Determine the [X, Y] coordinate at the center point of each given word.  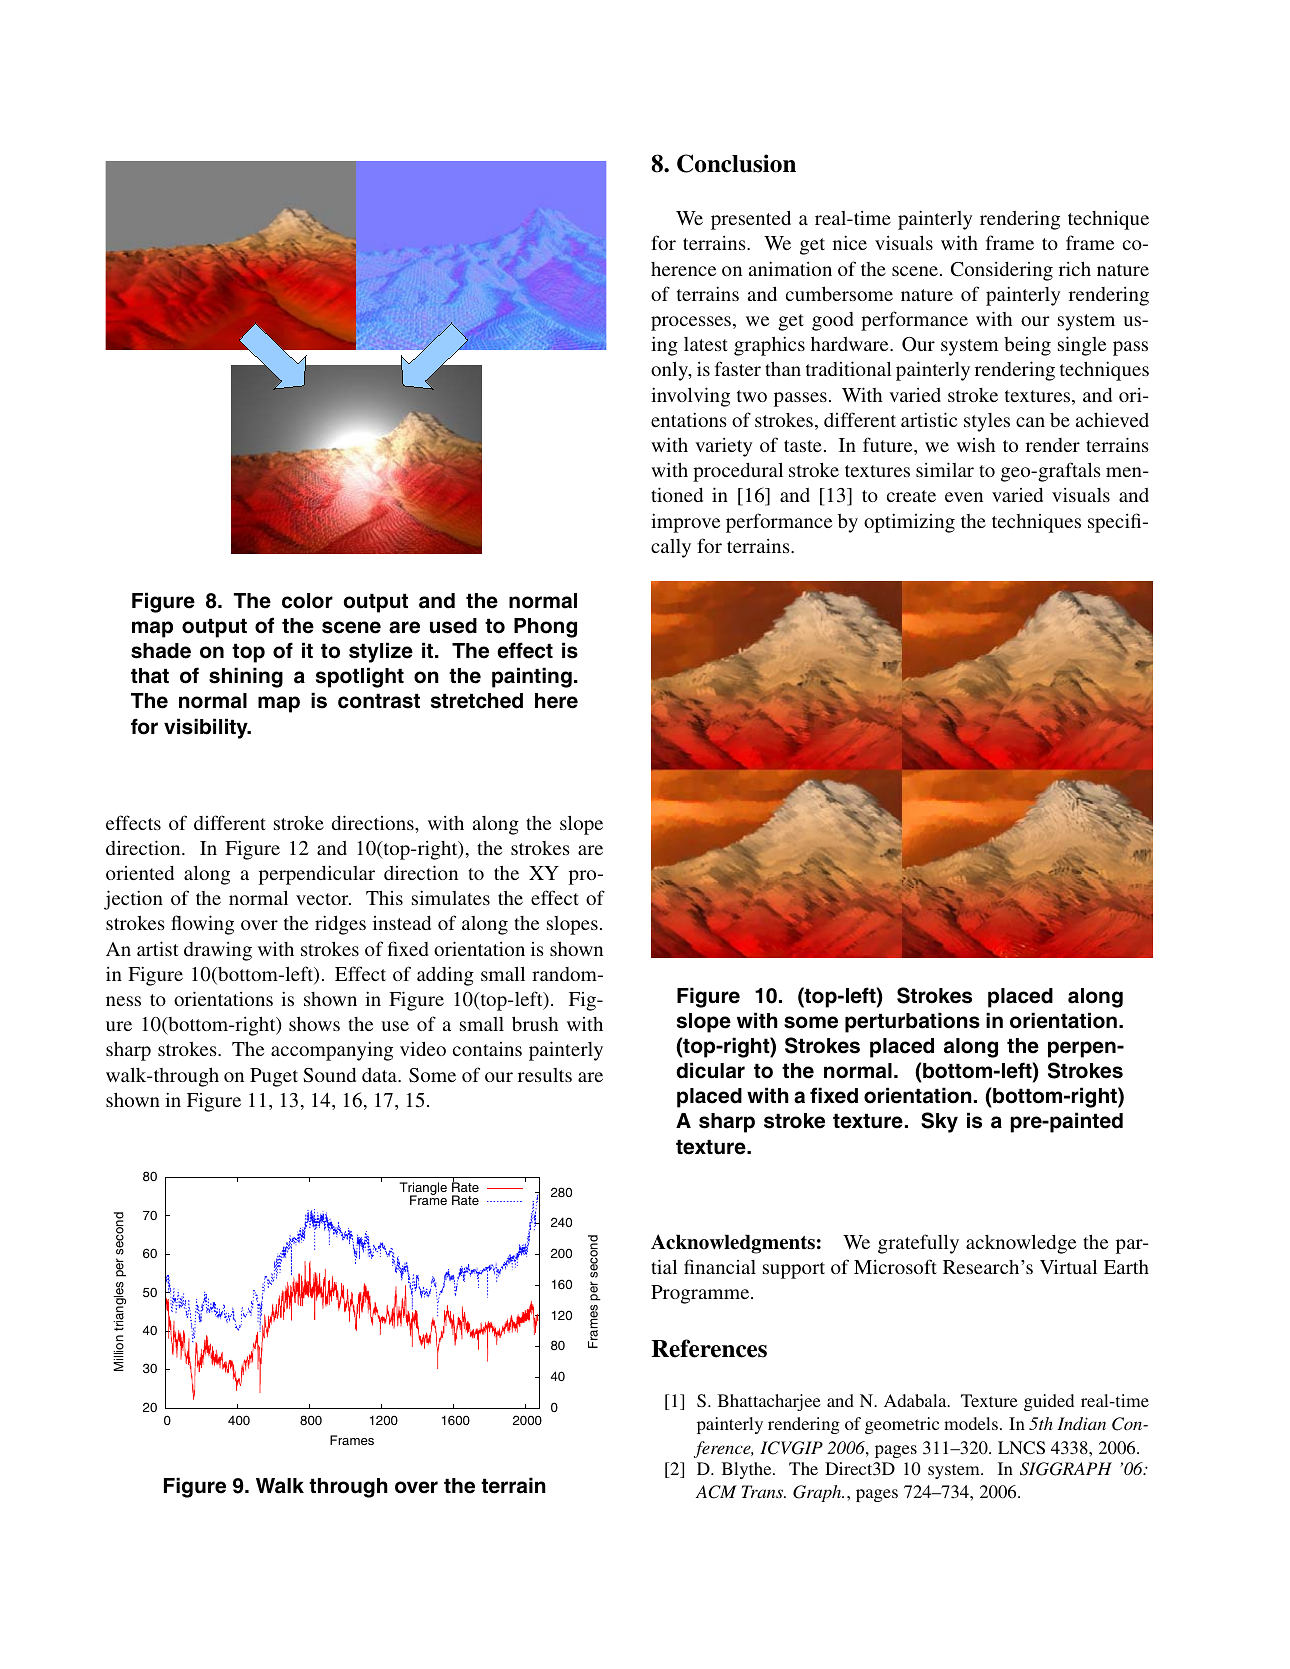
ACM [716, 1492]
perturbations [912, 1022]
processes [691, 323]
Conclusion [736, 163]
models [971, 1423]
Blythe [748, 1470]
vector [323, 899]
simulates [451, 897]
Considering [1002, 271]
